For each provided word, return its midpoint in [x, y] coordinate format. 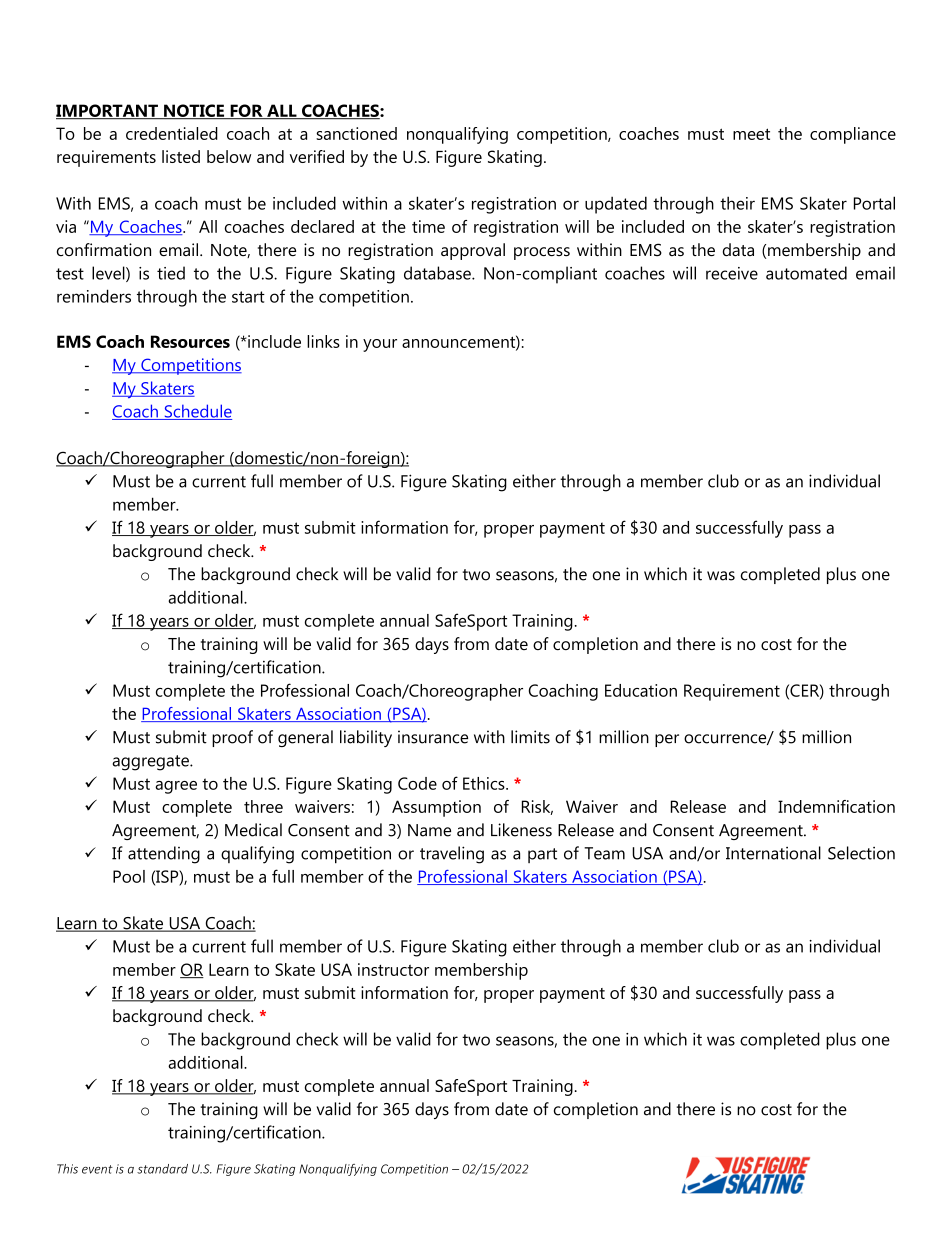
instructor [393, 969]
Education [641, 690]
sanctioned [356, 133]
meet [751, 134]
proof [232, 738]
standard [162, 1169]
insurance [433, 737]
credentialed [172, 133]
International [773, 853]
